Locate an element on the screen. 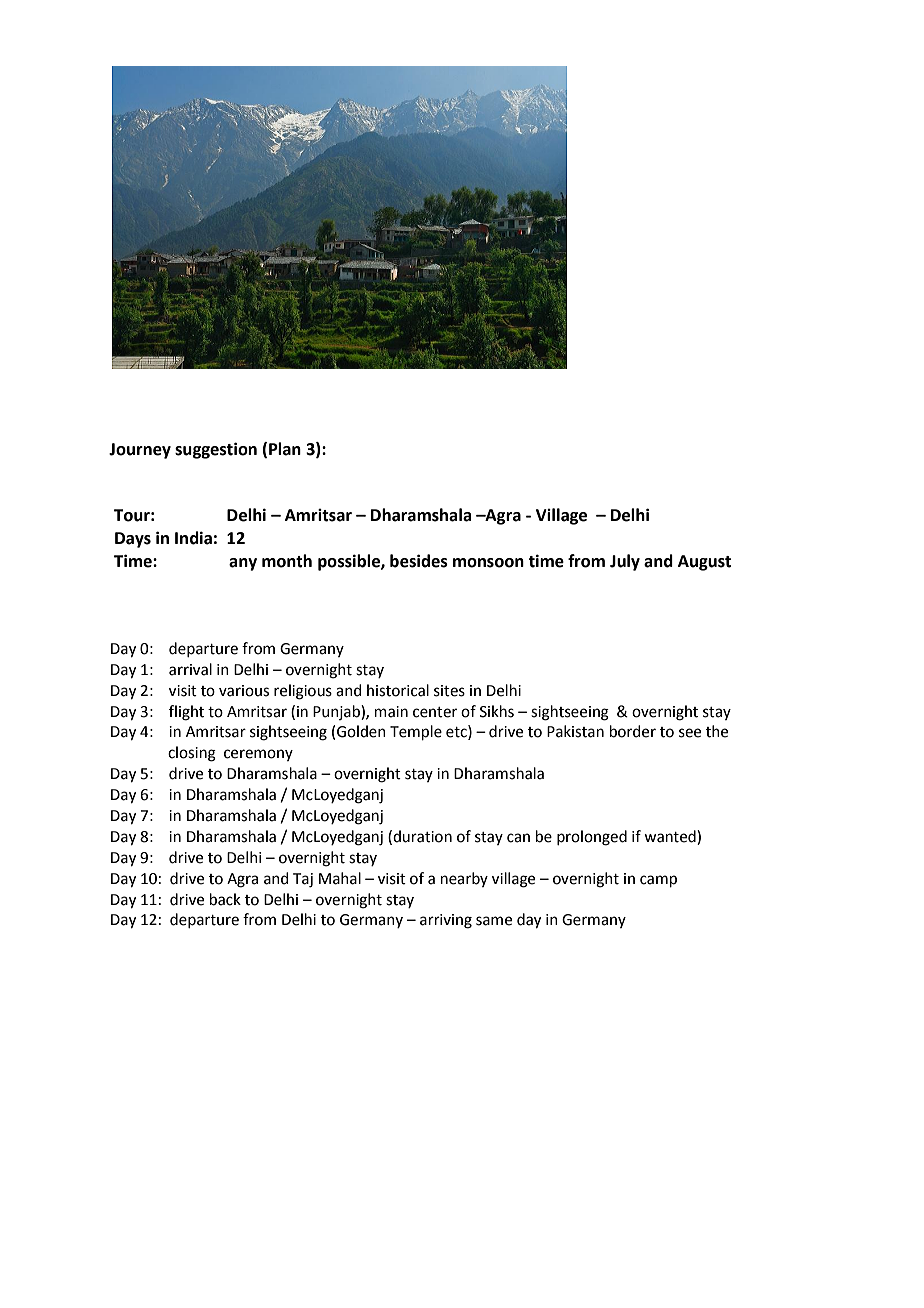 The image size is (924, 1308). arriving is located at coordinates (446, 921).
